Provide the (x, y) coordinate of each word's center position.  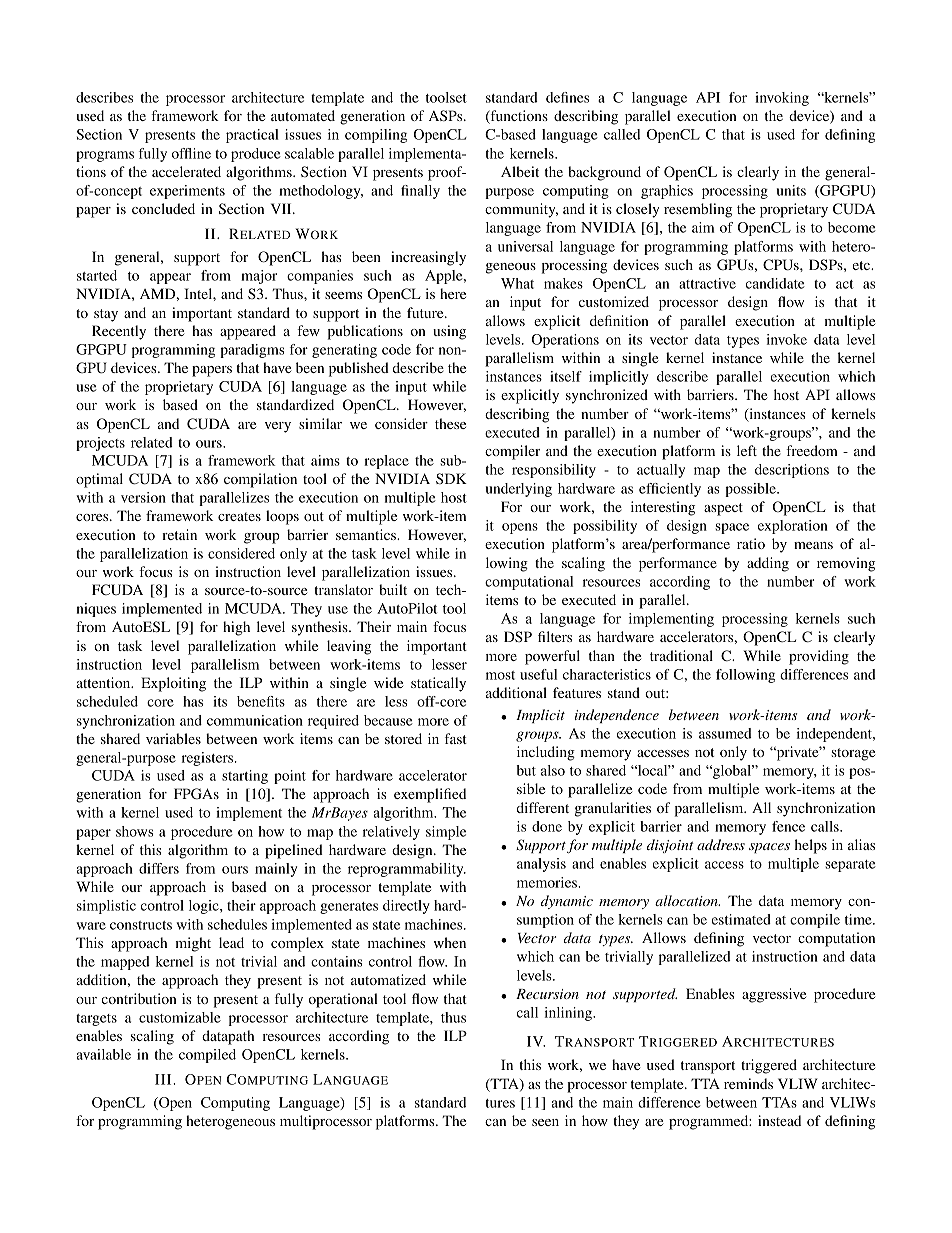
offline (191, 153)
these (450, 423)
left (747, 450)
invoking (782, 99)
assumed (725, 733)
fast (456, 738)
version (143, 497)
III (164, 1079)
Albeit (520, 171)
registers (209, 759)
